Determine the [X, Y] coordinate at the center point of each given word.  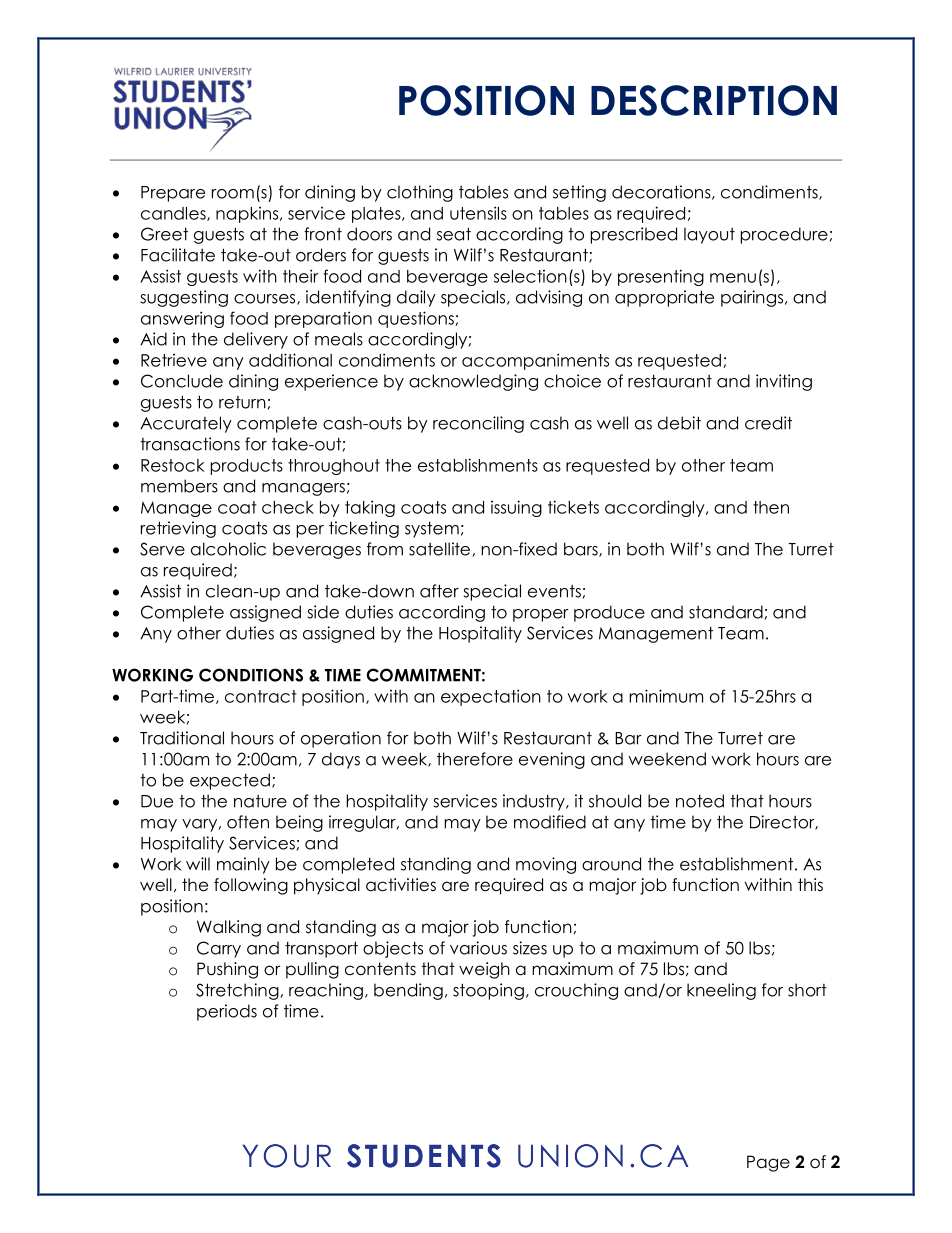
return [242, 402]
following [251, 886]
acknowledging [473, 382]
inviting [784, 382]
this [810, 884]
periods [227, 1012]
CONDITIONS [251, 675]
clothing [420, 193]
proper [541, 615]
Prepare [173, 194]
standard [726, 612]
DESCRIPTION [714, 100]
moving [546, 865]
